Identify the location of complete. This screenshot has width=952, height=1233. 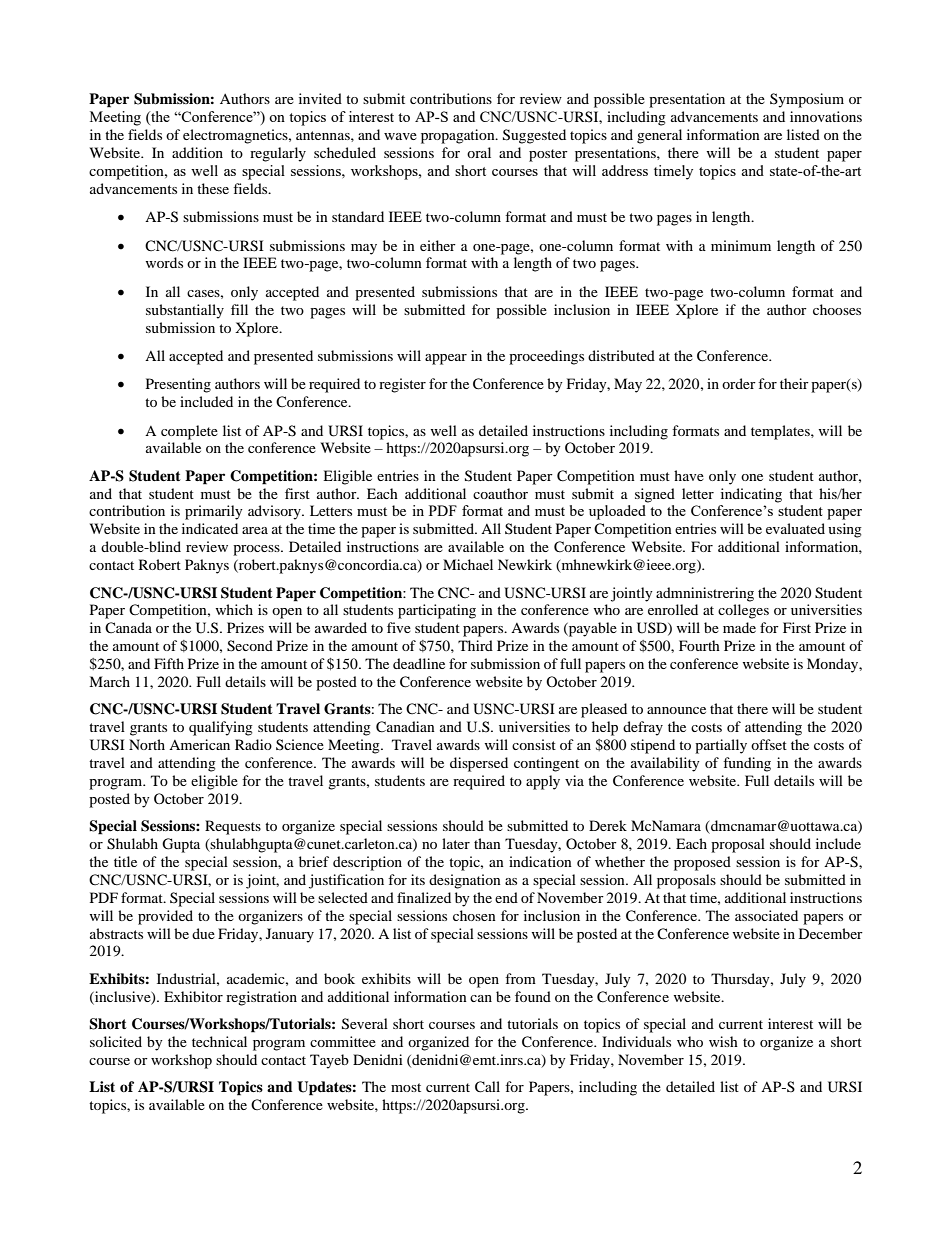
(189, 432).
